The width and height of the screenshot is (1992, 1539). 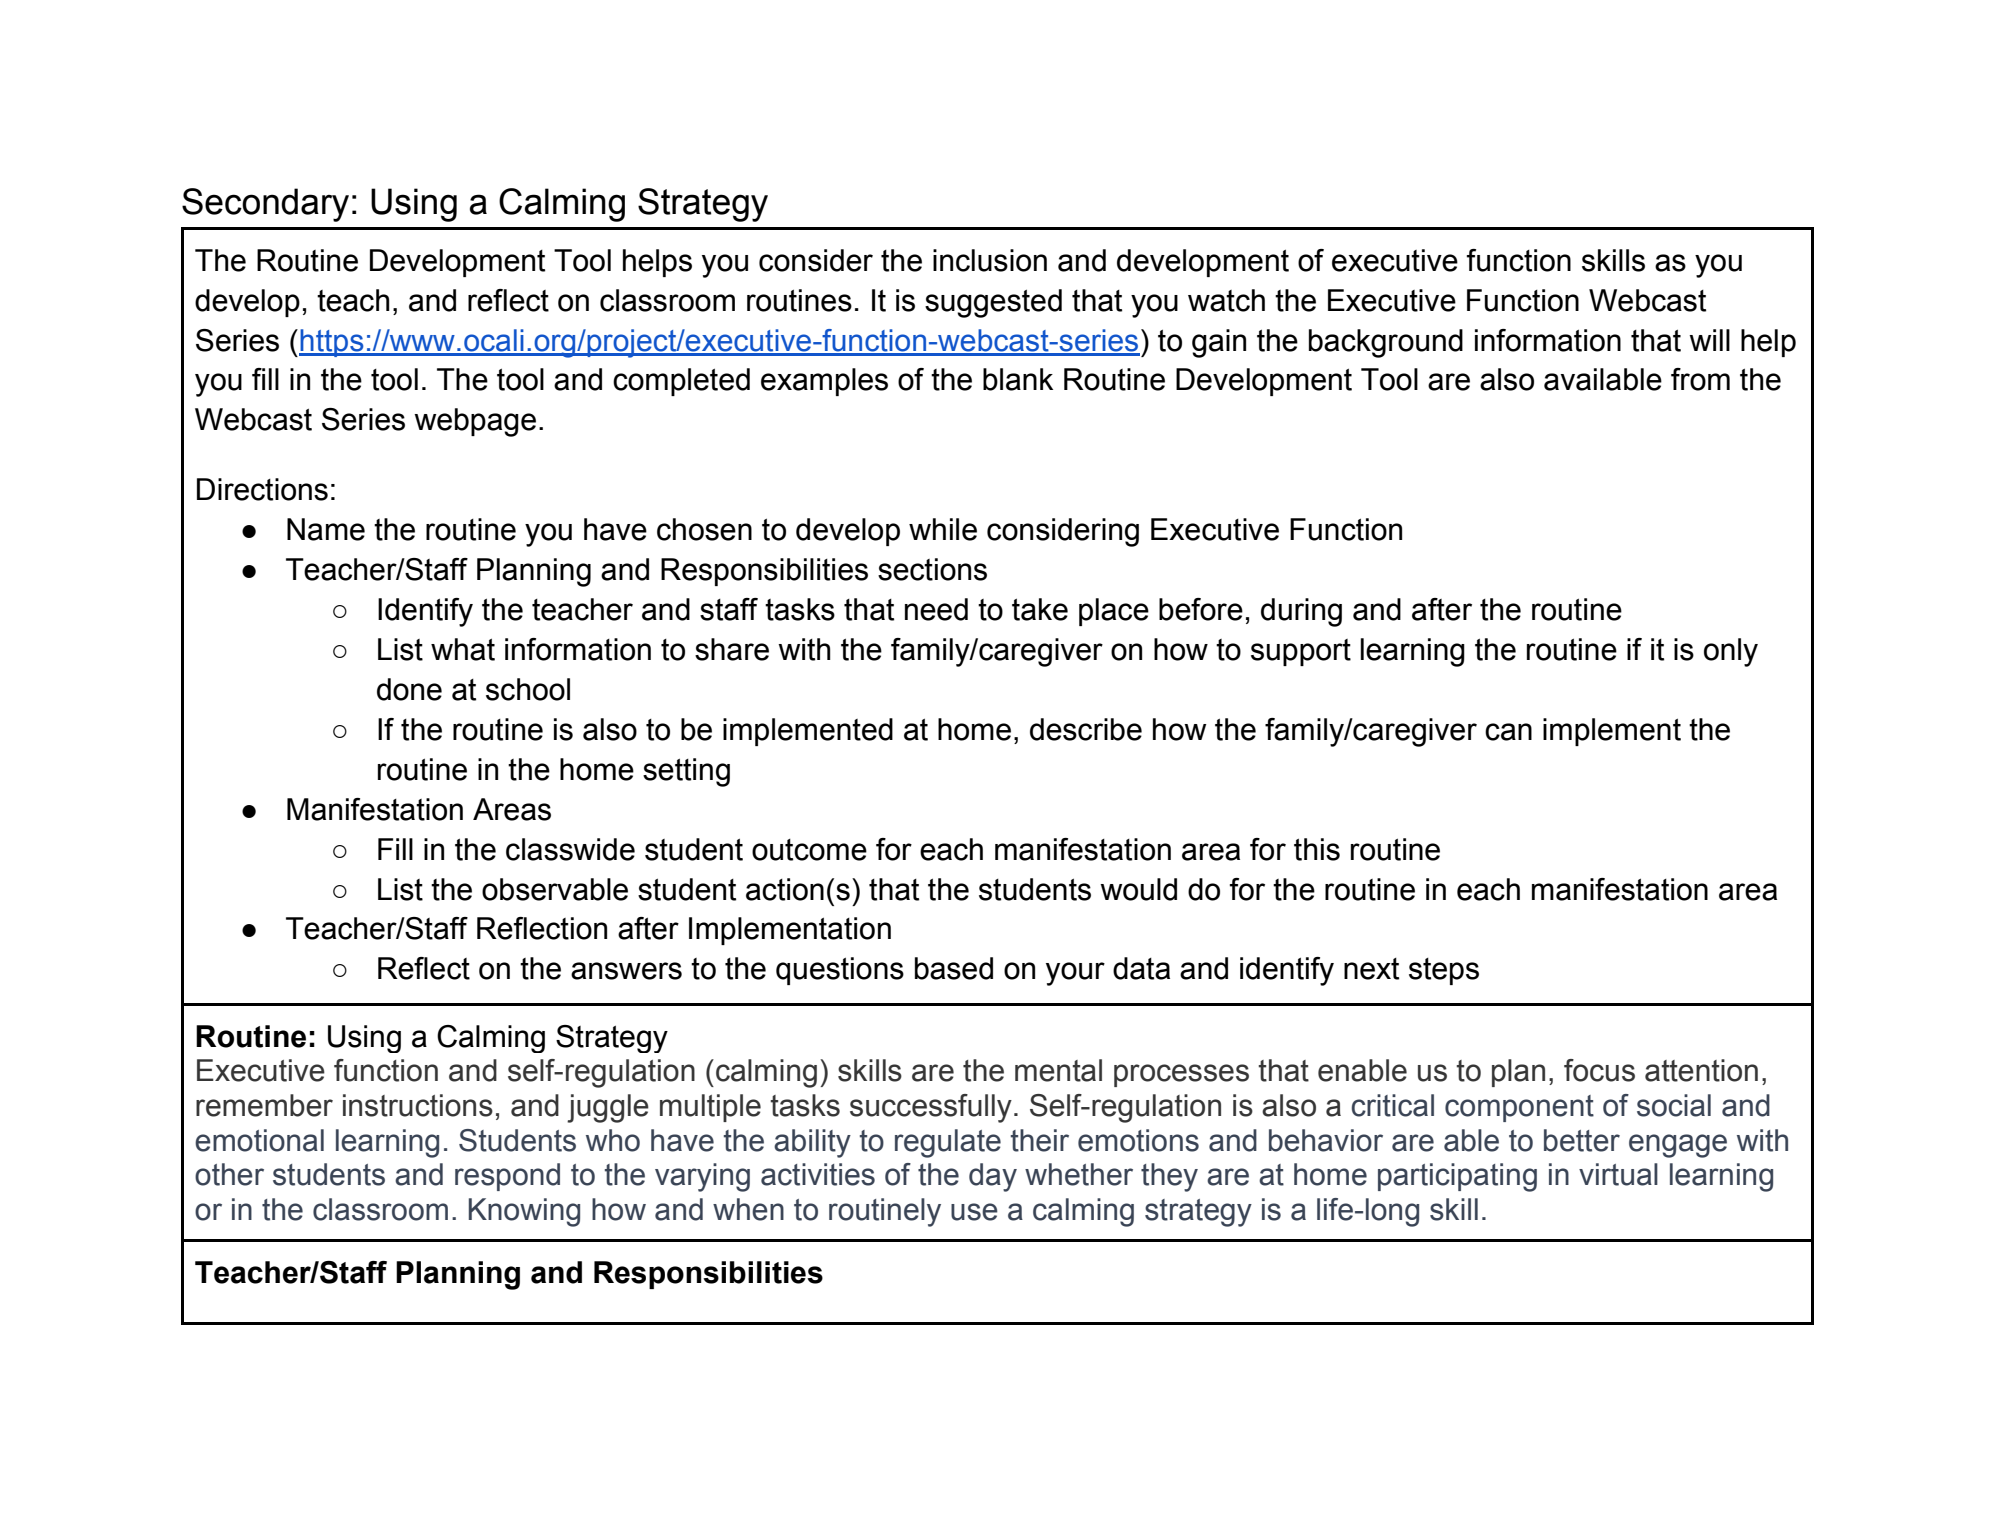 What do you see at coordinates (993, 1177) in the screenshot?
I see `day` at bounding box center [993, 1177].
